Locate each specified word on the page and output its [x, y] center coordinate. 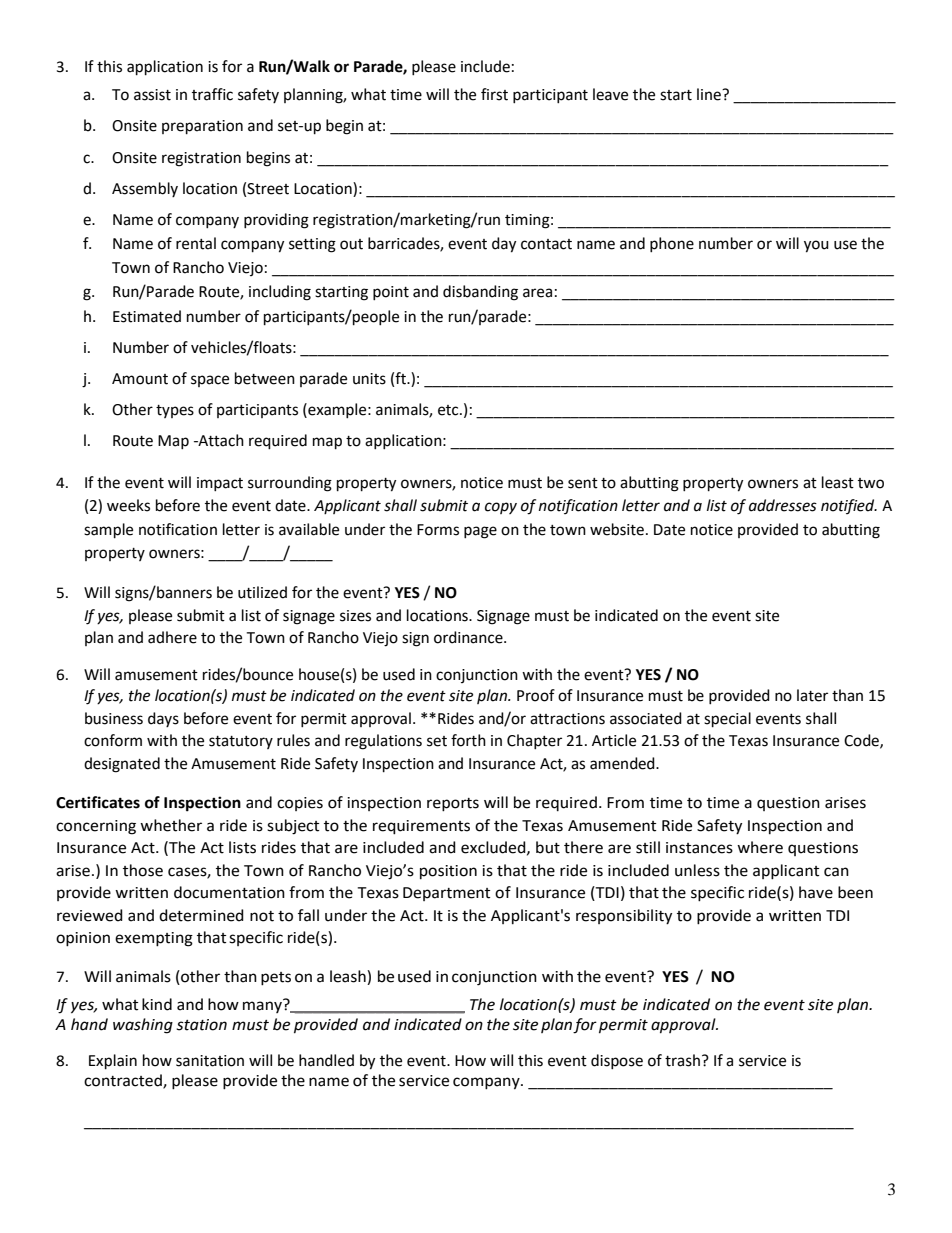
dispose [617, 1061]
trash [682, 1060]
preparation [202, 127]
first [494, 94]
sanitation [210, 1061]
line [710, 94]
